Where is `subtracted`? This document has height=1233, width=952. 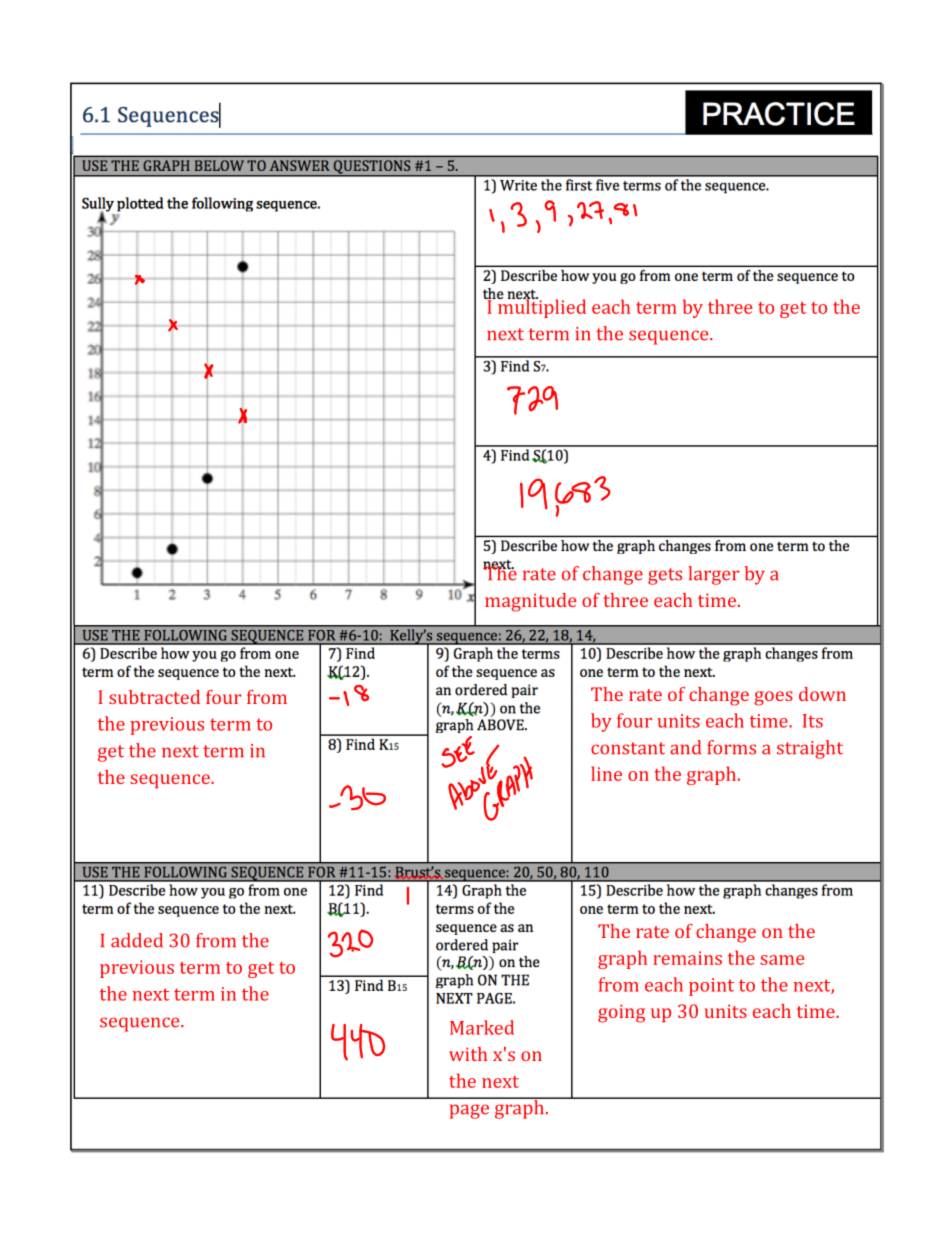 subtracted is located at coordinates (154, 697).
